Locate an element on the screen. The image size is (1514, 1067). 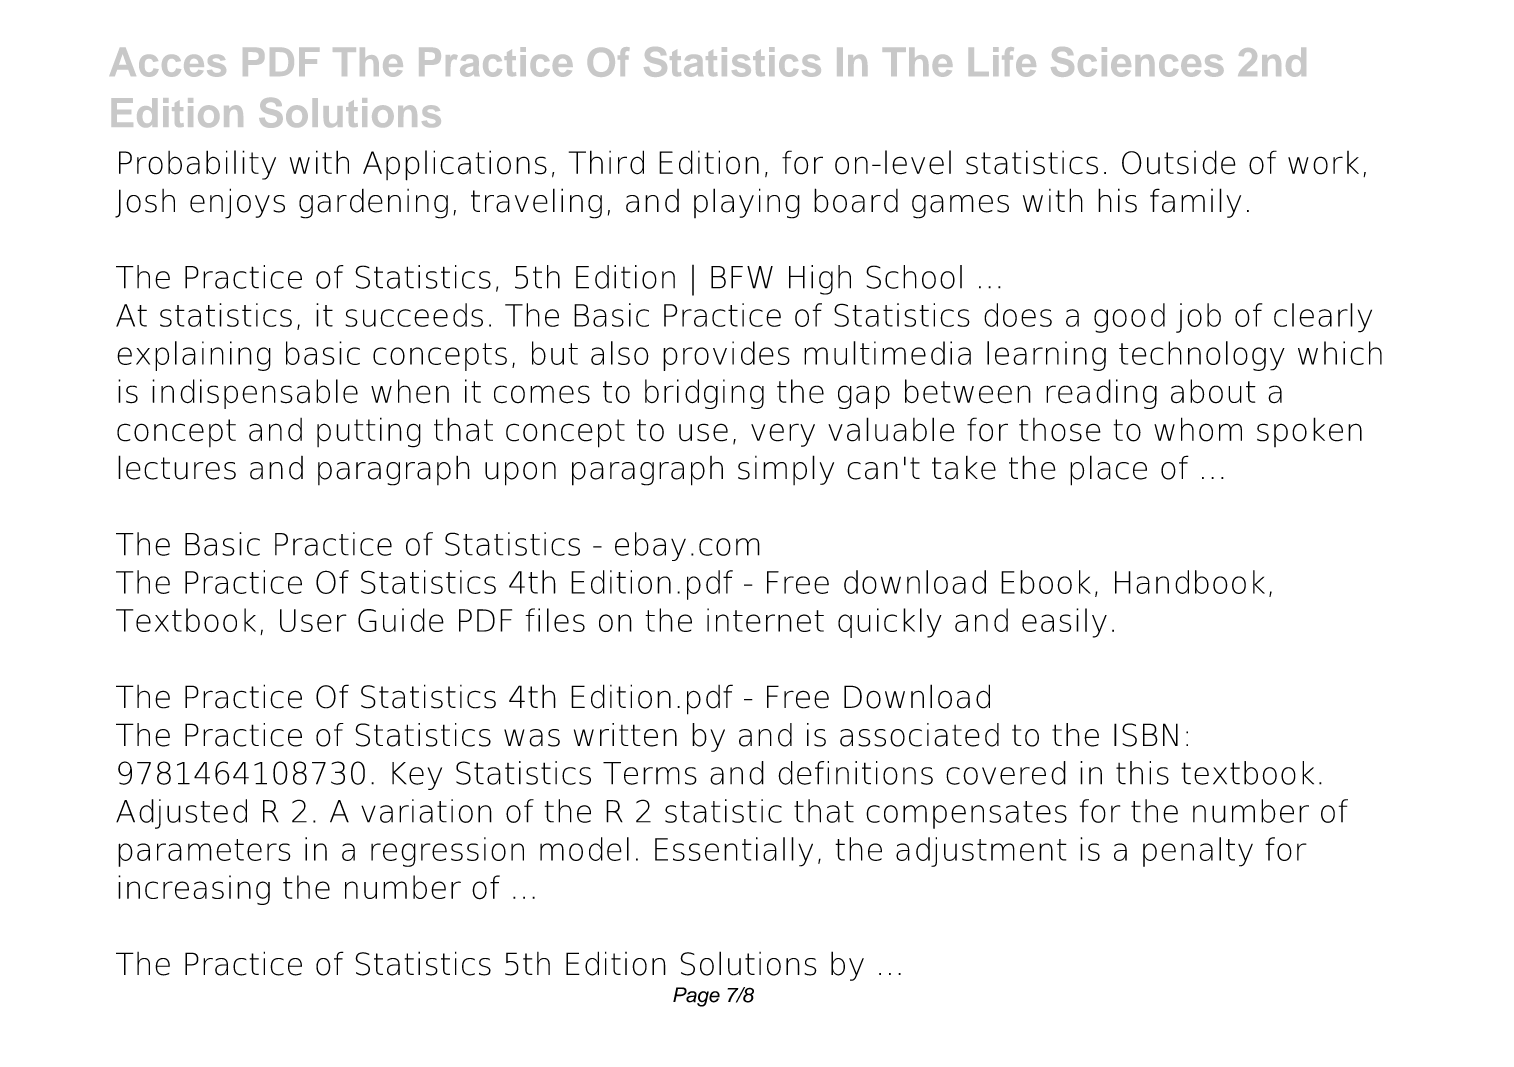
Sciences is located at coordinates (1137, 62).
